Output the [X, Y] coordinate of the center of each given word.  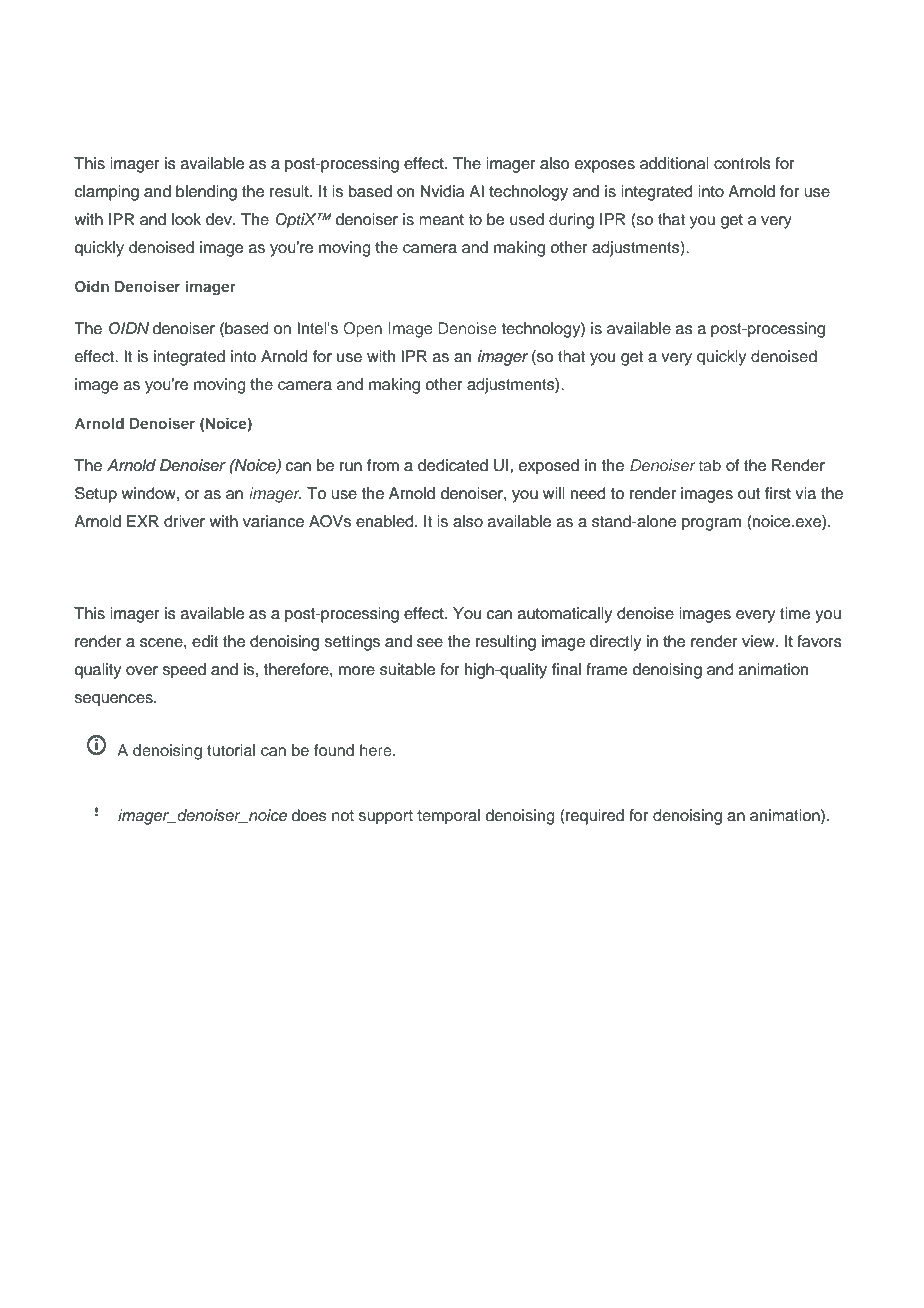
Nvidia [442, 191]
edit [205, 641]
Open [362, 330]
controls [742, 163]
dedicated [453, 465]
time [795, 613]
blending [206, 193]
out [749, 494]
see [430, 643]
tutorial [231, 750]
